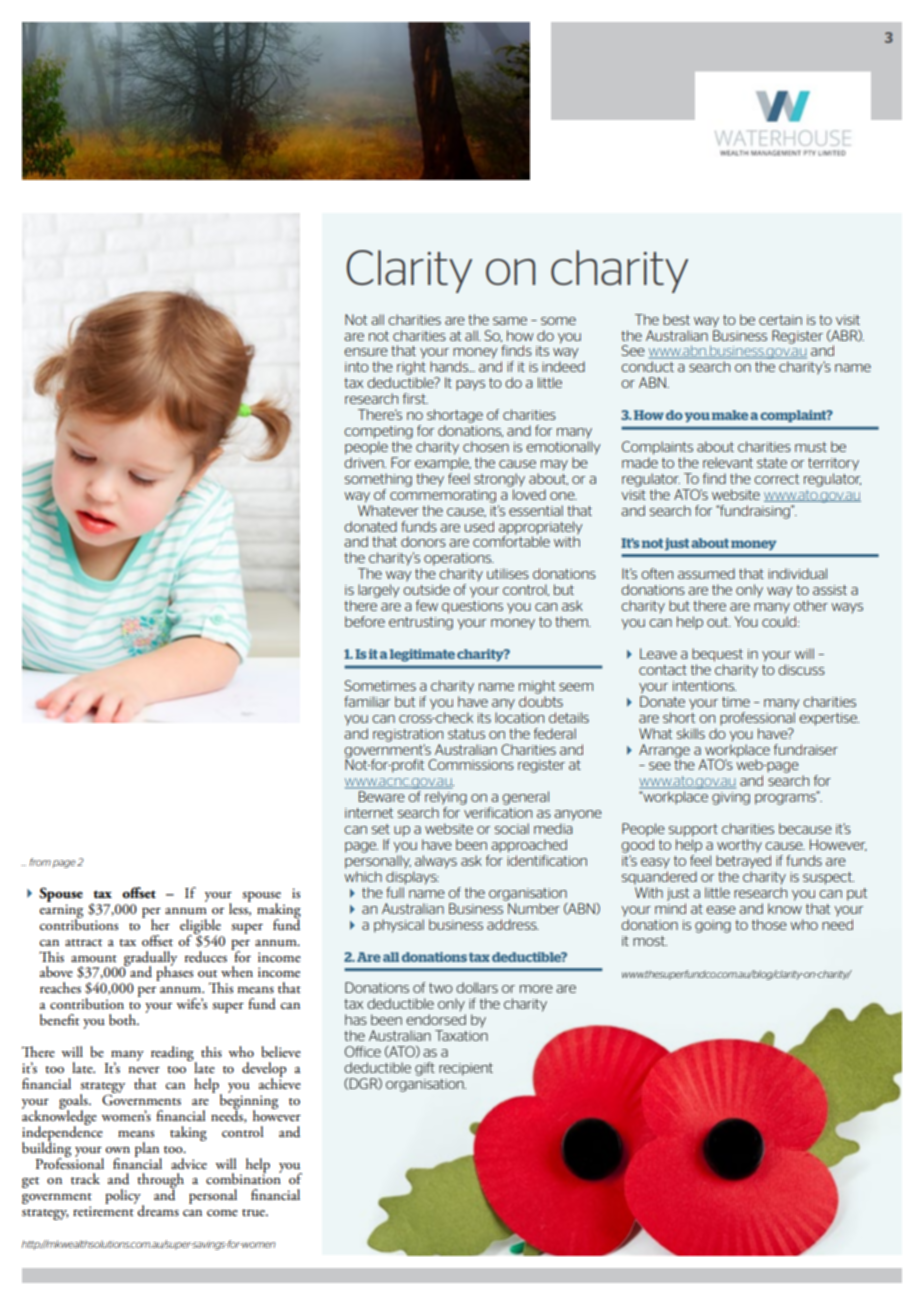 The height and width of the screenshot is (1308, 924). What do you see at coordinates (124, 1198) in the screenshot?
I see `policy` at bounding box center [124, 1198].
